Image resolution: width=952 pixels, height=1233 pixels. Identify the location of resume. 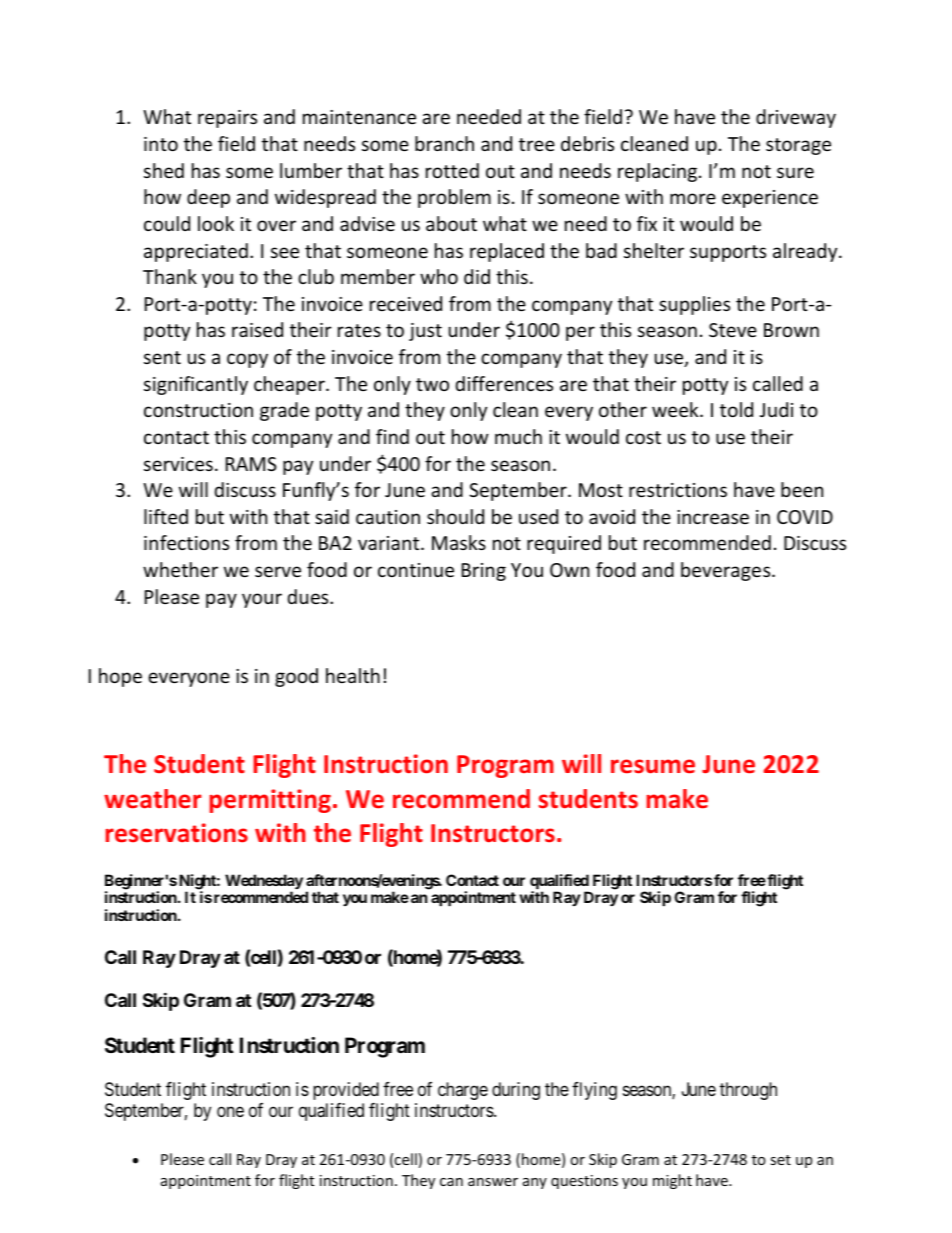
(653, 766).
